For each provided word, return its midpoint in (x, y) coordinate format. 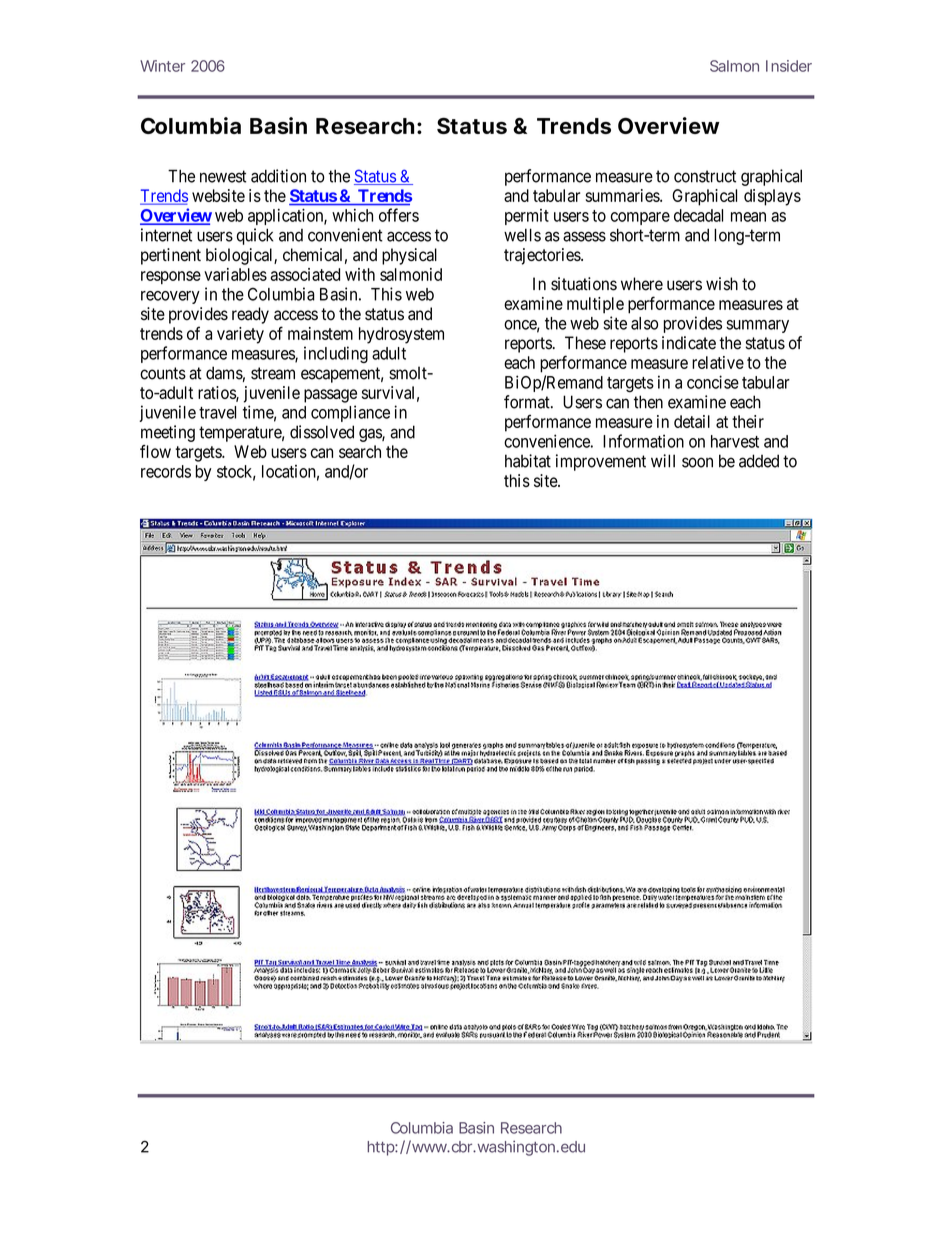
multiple (595, 305)
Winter (162, 66)
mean (748, 217)
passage (330, 396)
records (166, 471)
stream (273, 373)
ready (250, 315)
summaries (623, 195)
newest (223, 176)
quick (255, 236)
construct (705, 176)
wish (722, 284)
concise (713, 382)
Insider (789, 66)
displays (772, 197)
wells (522, 235)
